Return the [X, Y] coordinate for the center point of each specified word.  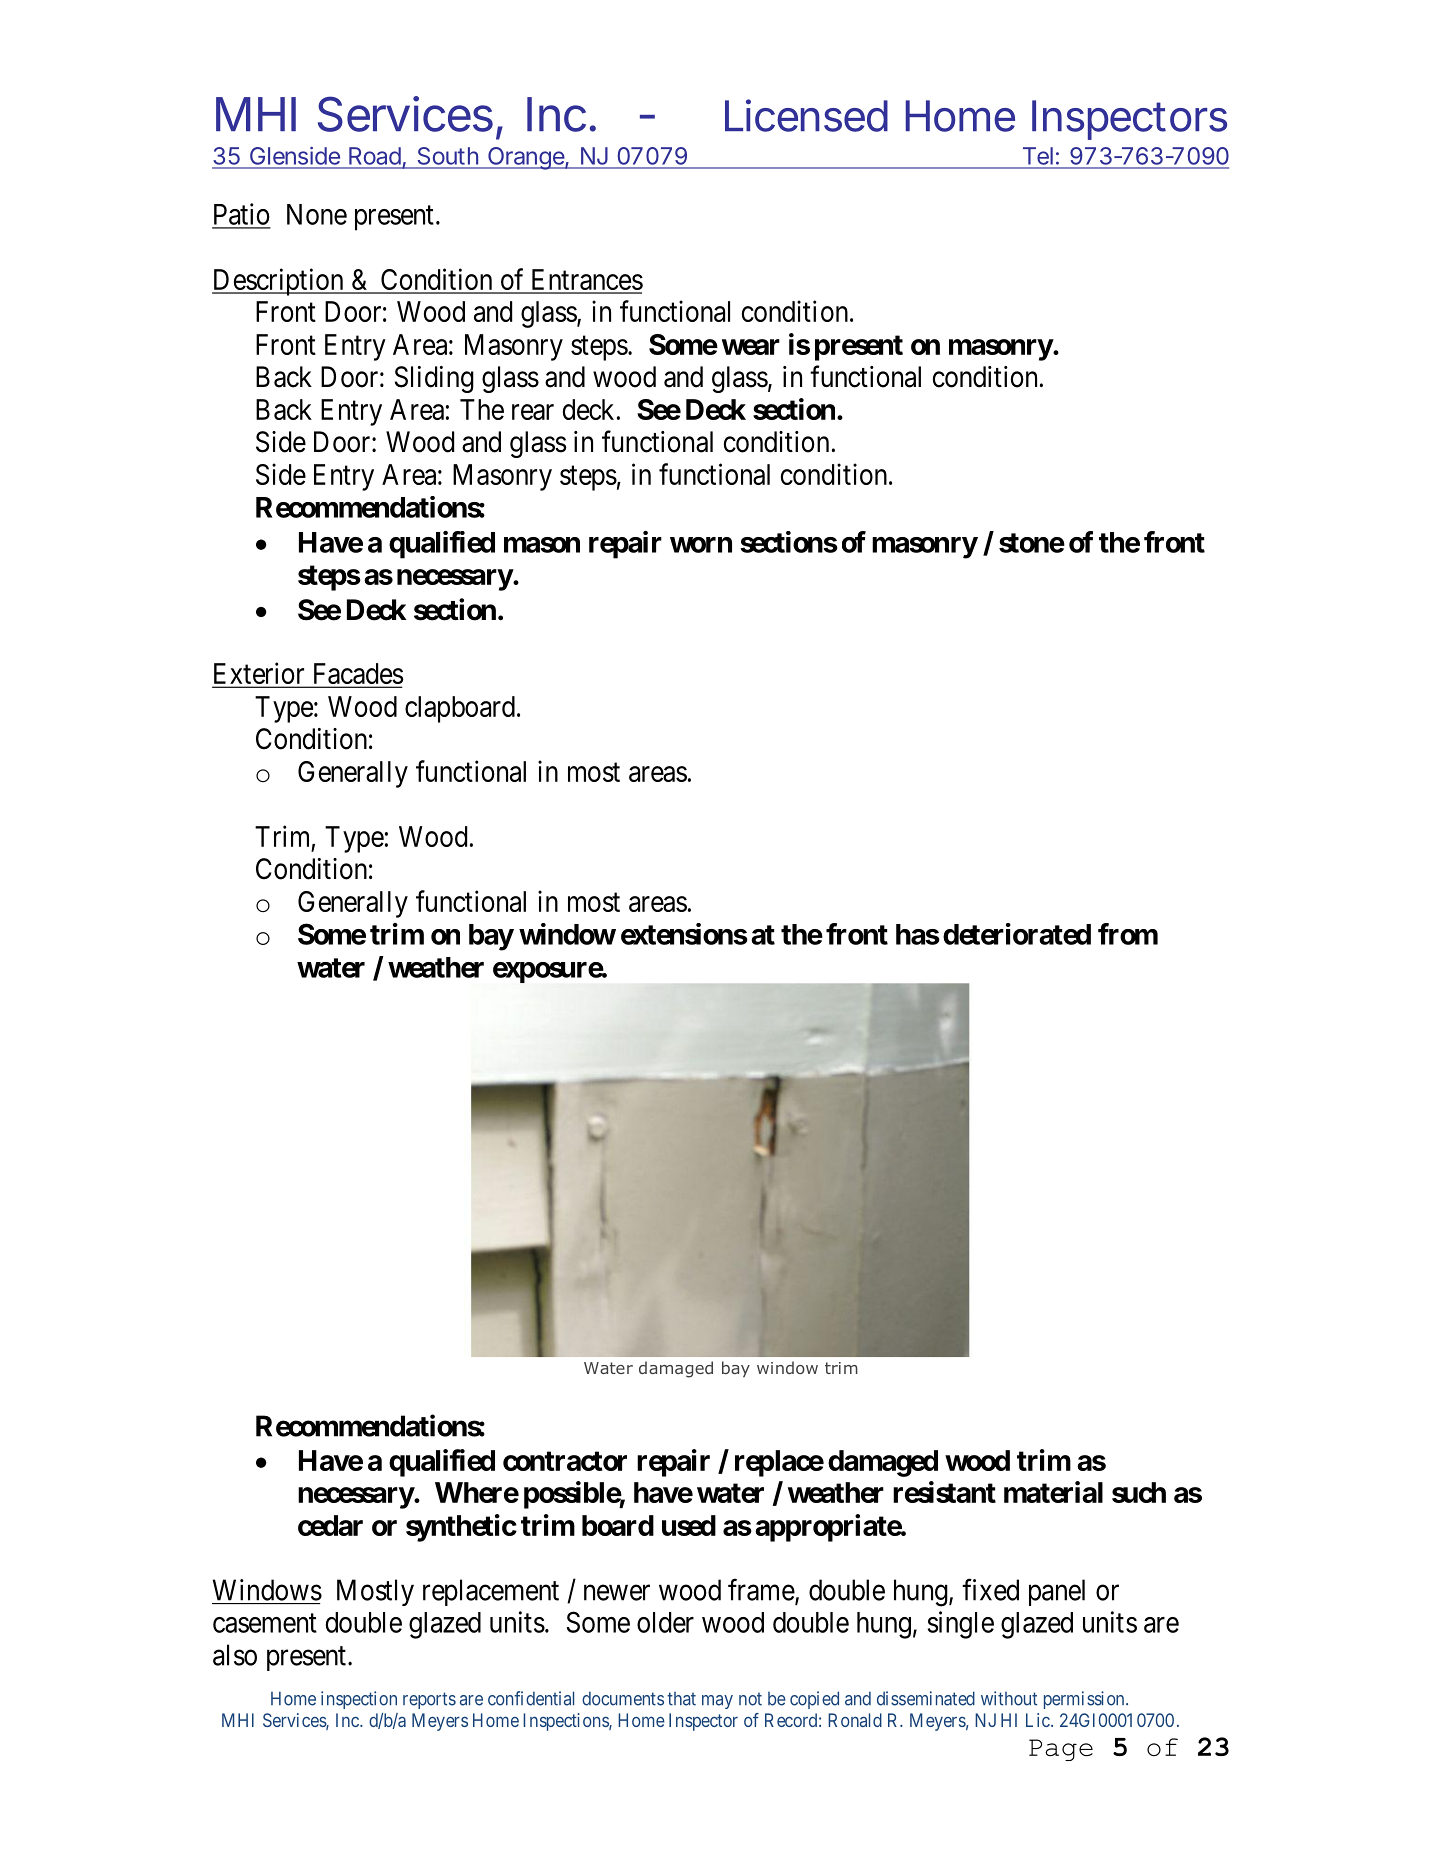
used [689, 1525]
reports [429, 1700]
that [681, 1699]
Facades [357, 675]
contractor [565, 1461]
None [317, 214]
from [1128, 934]
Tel [1038, 156]
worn [701, 545]
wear [751, 347]
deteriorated [1017, 934]
